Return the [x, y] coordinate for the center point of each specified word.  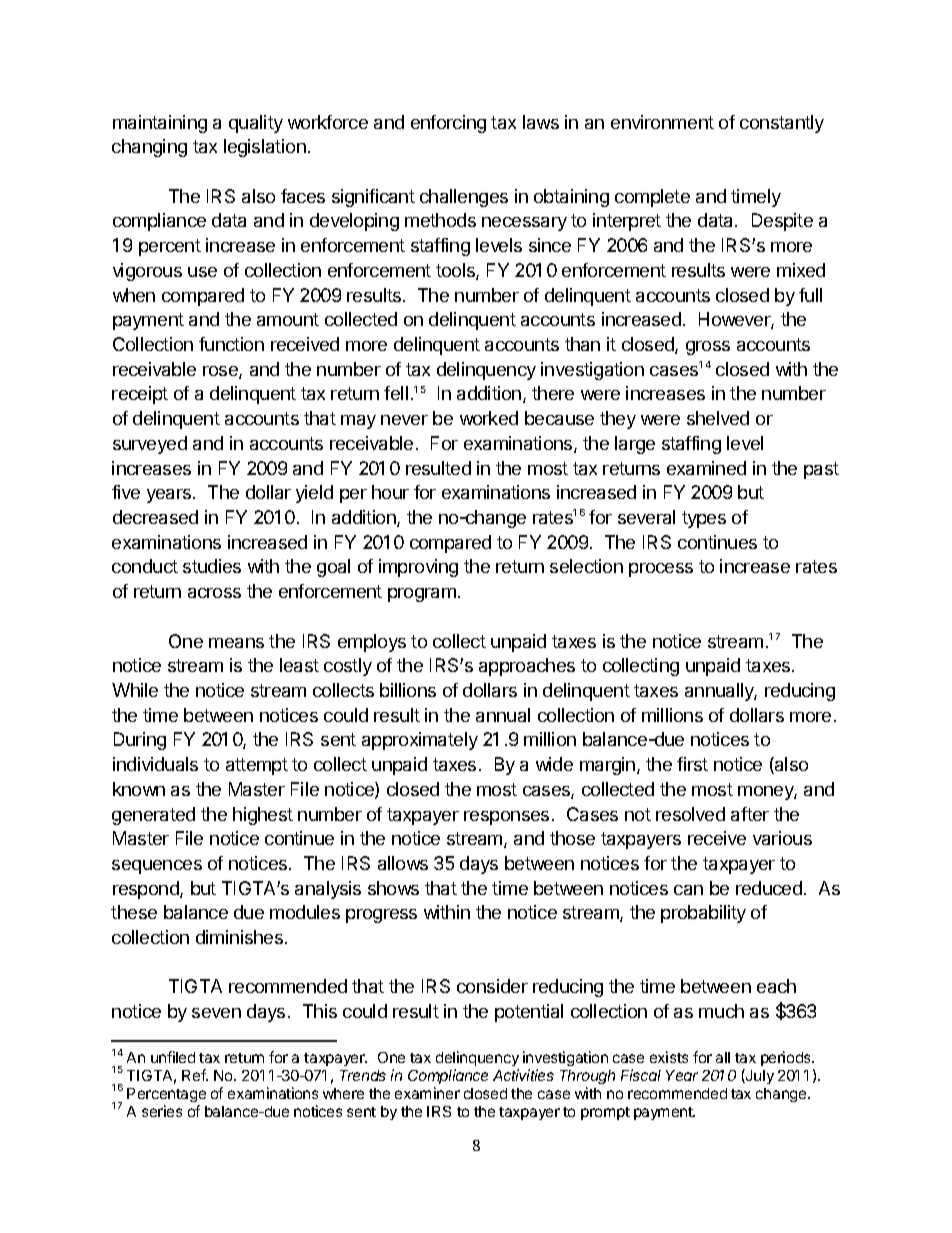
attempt [257, 766]
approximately [420, 741]
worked [489, 418]
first [692, 764]
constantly [782, 124]
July [759, 1076]
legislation [265, 148]
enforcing [448, 124]
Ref [195, 1075]
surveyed [150, 445]
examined [706, 468]
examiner [427, 1093]
